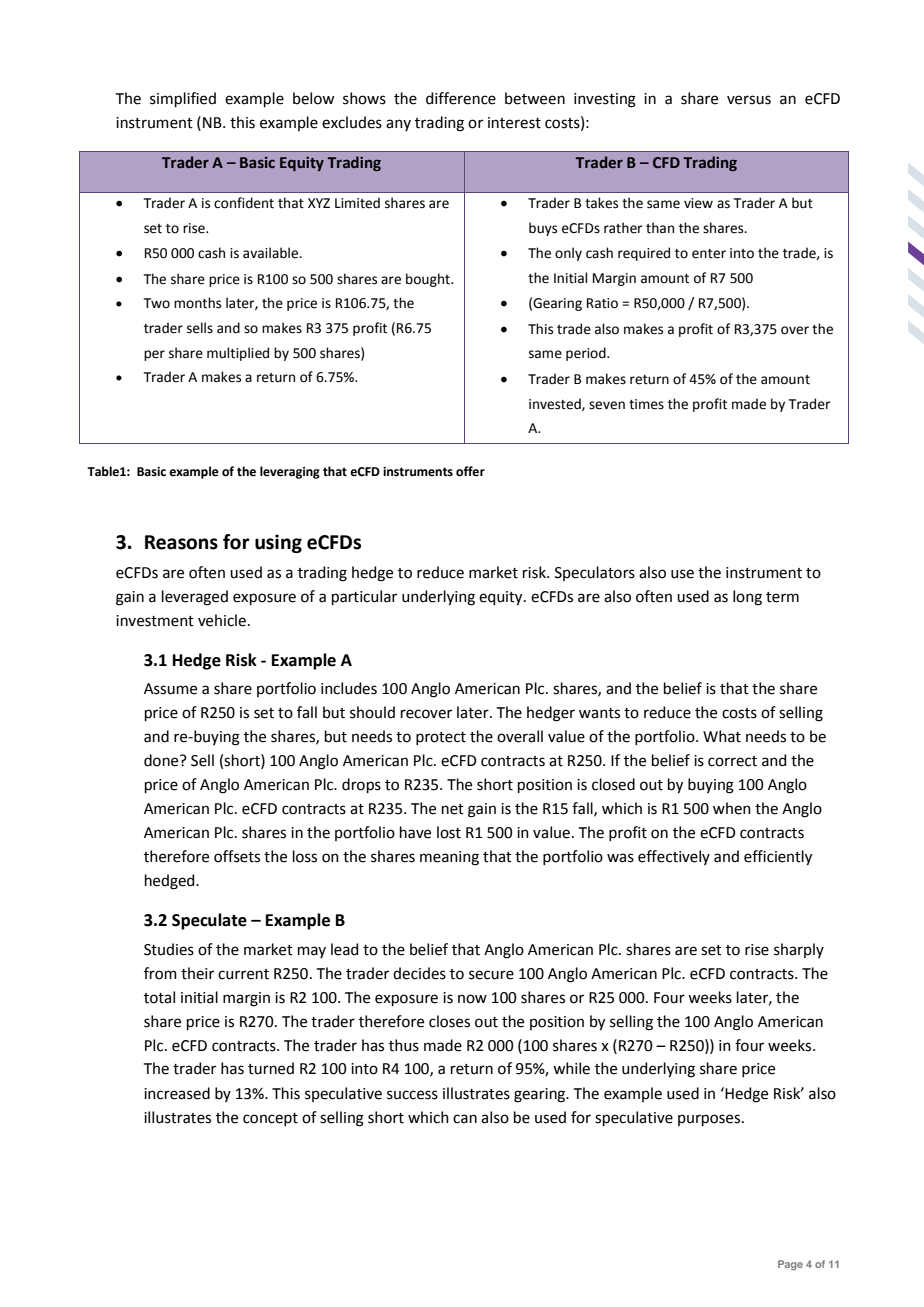 The width and height of the page is (924, 1307). What do you see at coordinates (183, 99) in the page?
I see `simplified` at bounding box center [183, 99].
